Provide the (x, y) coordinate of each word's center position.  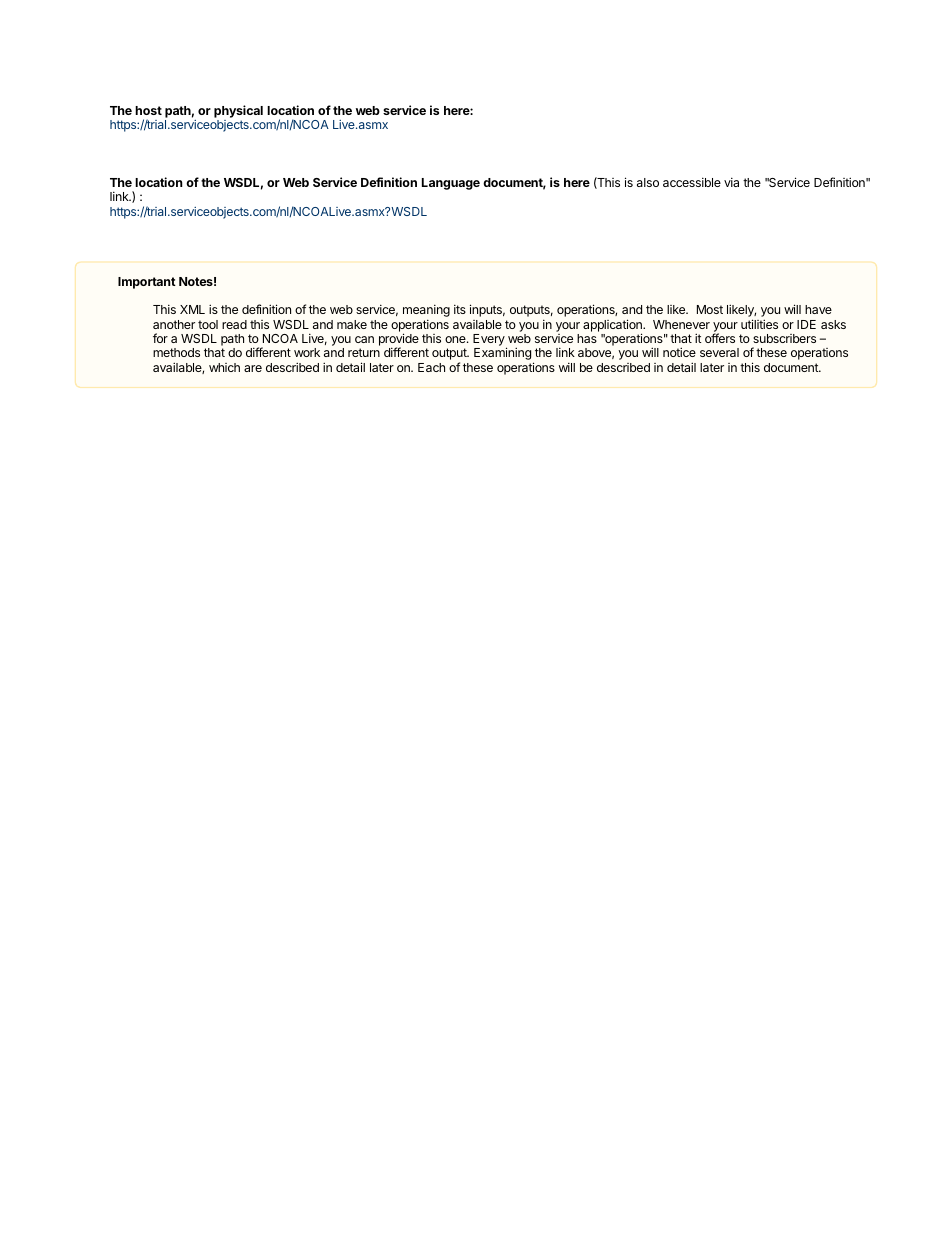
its (460, 309)
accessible (692, 182)
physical (238, 113)
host (148, 110)
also (648, 182)
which (224, 367)
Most (710, 309)
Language (451, 184)
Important (147, 283)
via (731, 182)
